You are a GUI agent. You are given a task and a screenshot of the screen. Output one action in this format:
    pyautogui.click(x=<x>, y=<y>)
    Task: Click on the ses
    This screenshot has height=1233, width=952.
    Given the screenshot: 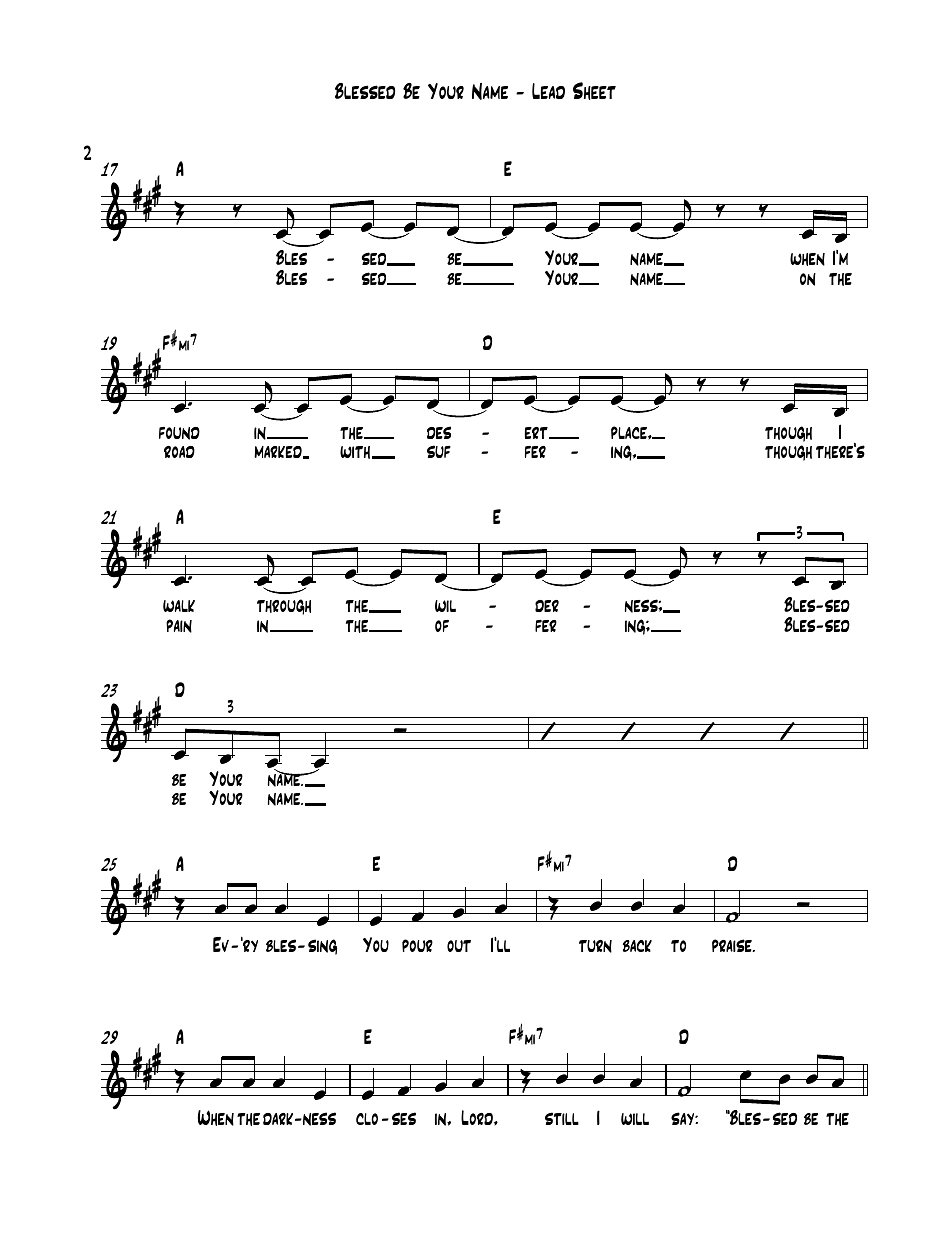 What is the action you would take?
    pyautogui.click(x=404, y=1118)
